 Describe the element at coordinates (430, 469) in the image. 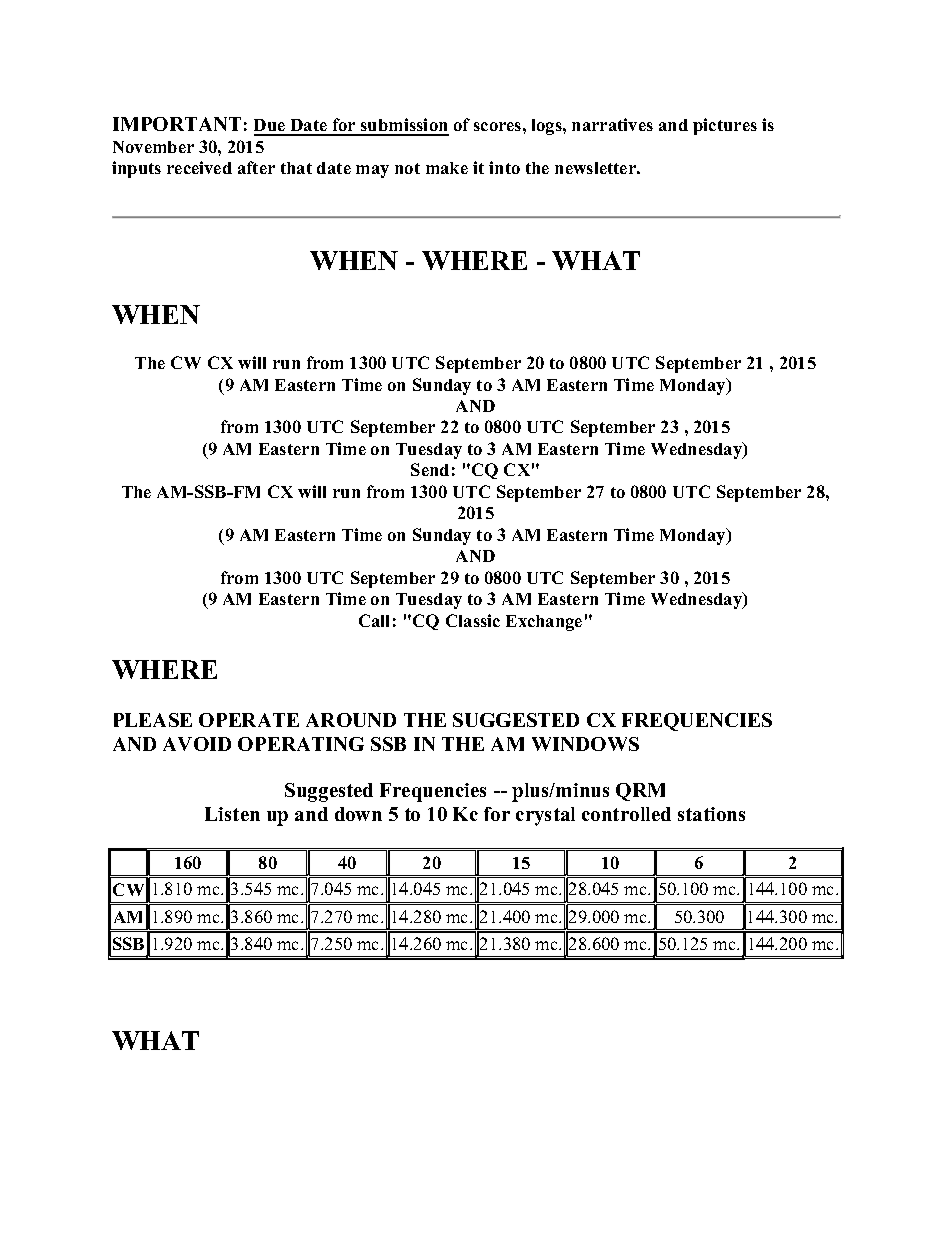

I see `Send` at that location.
